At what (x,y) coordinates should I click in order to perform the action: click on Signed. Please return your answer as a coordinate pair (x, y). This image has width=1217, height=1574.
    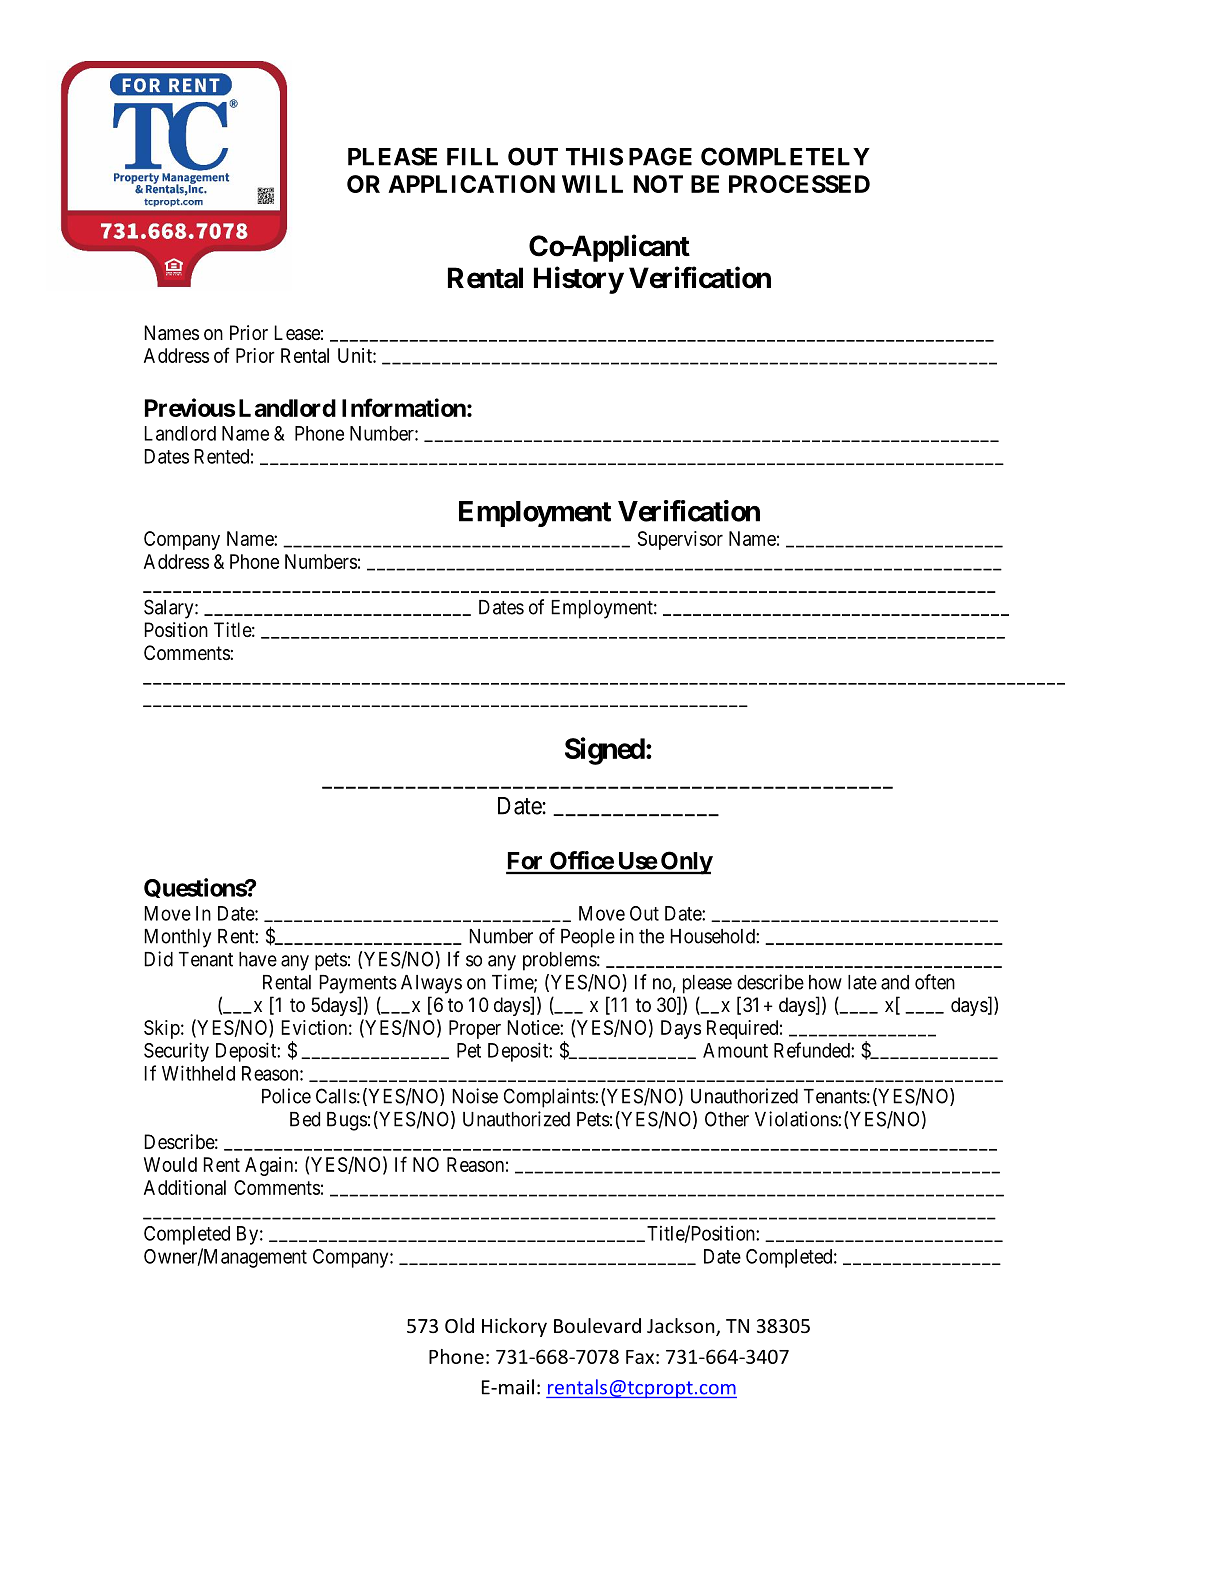
    Looking at the image, I should click on (605, 751).
